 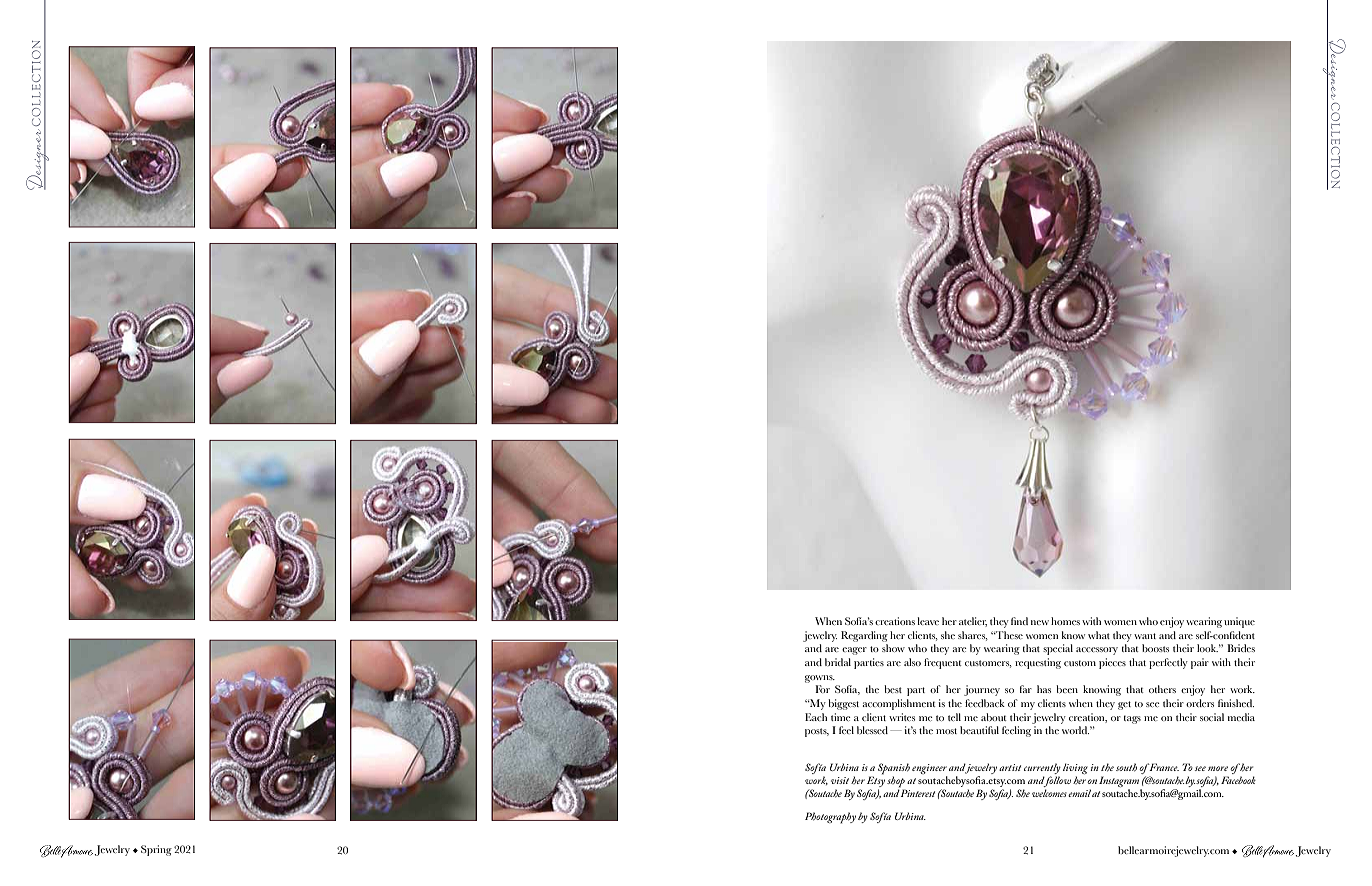 I want to click on leave, so click(x=928, y=621).
